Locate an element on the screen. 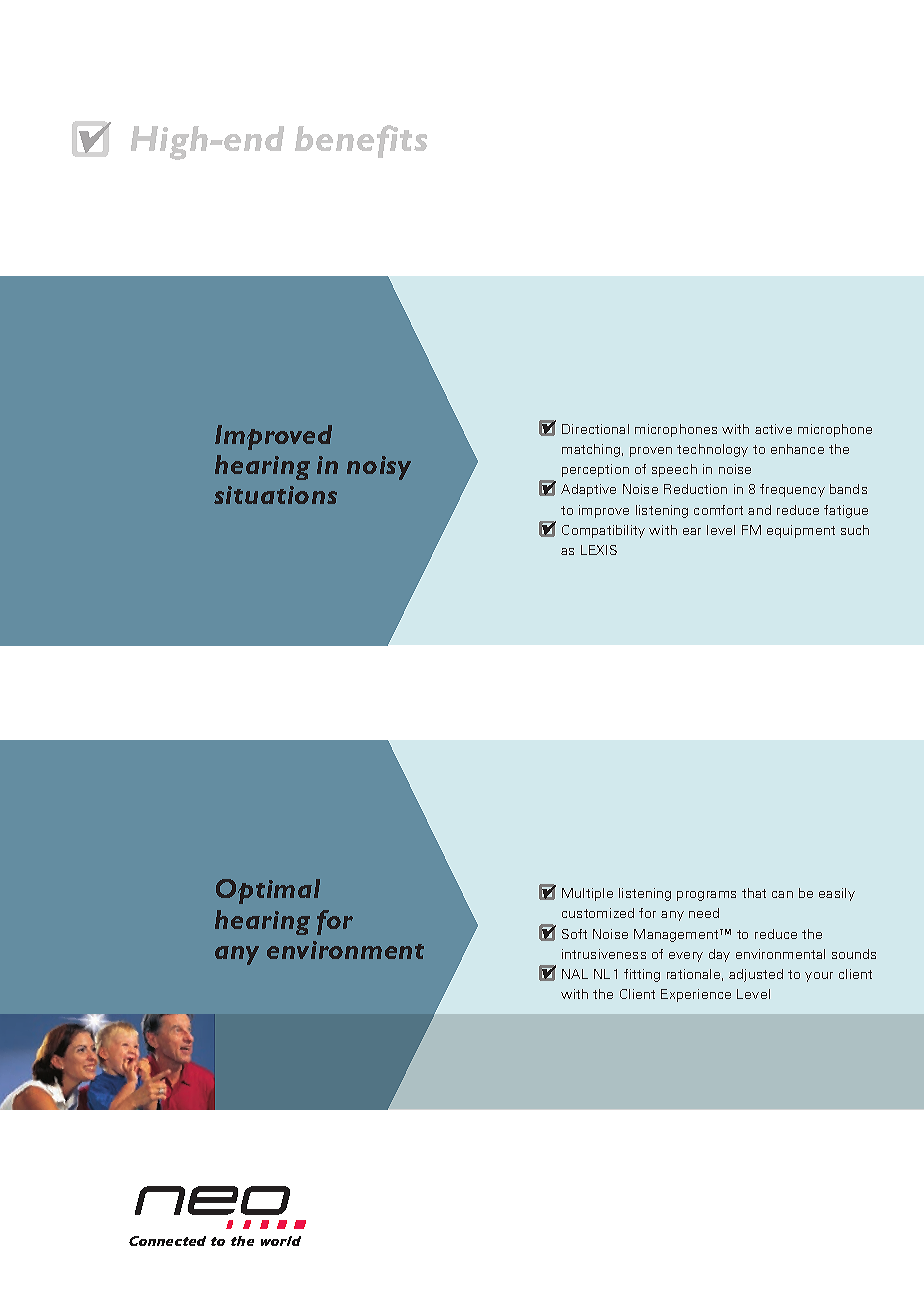 This screenshot has width=924, height=1308. Optimal is located at coordinates (268, 891).
